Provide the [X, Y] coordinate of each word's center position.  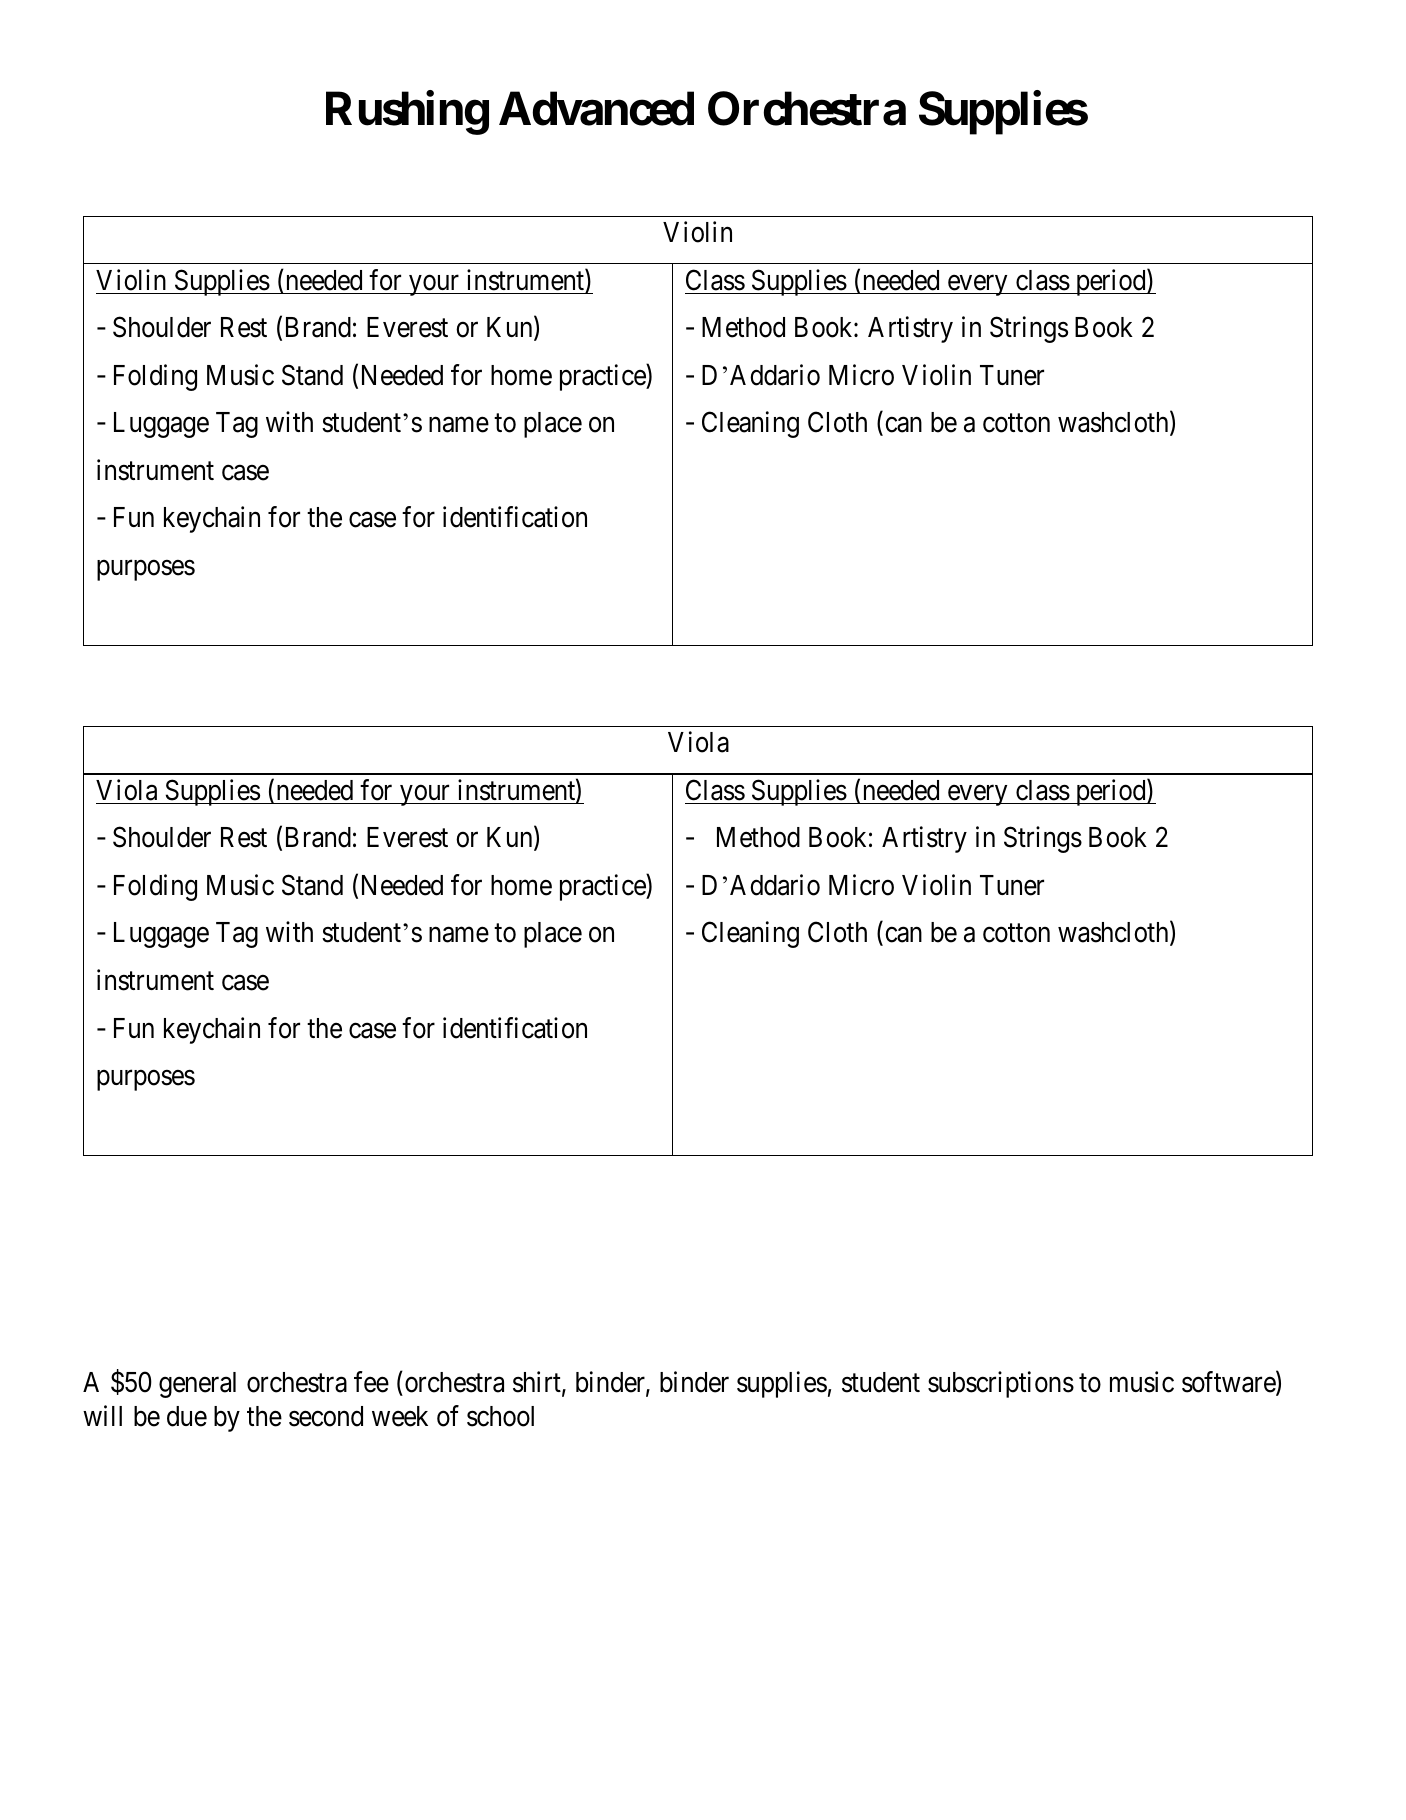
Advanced [596, 109]
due [187, 1416]
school [500, 1416]
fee [371, 1382]
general [197, 1385]
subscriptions [1001, 1384]
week [400, 1416]
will [102, 1415]
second [326, 1416]
